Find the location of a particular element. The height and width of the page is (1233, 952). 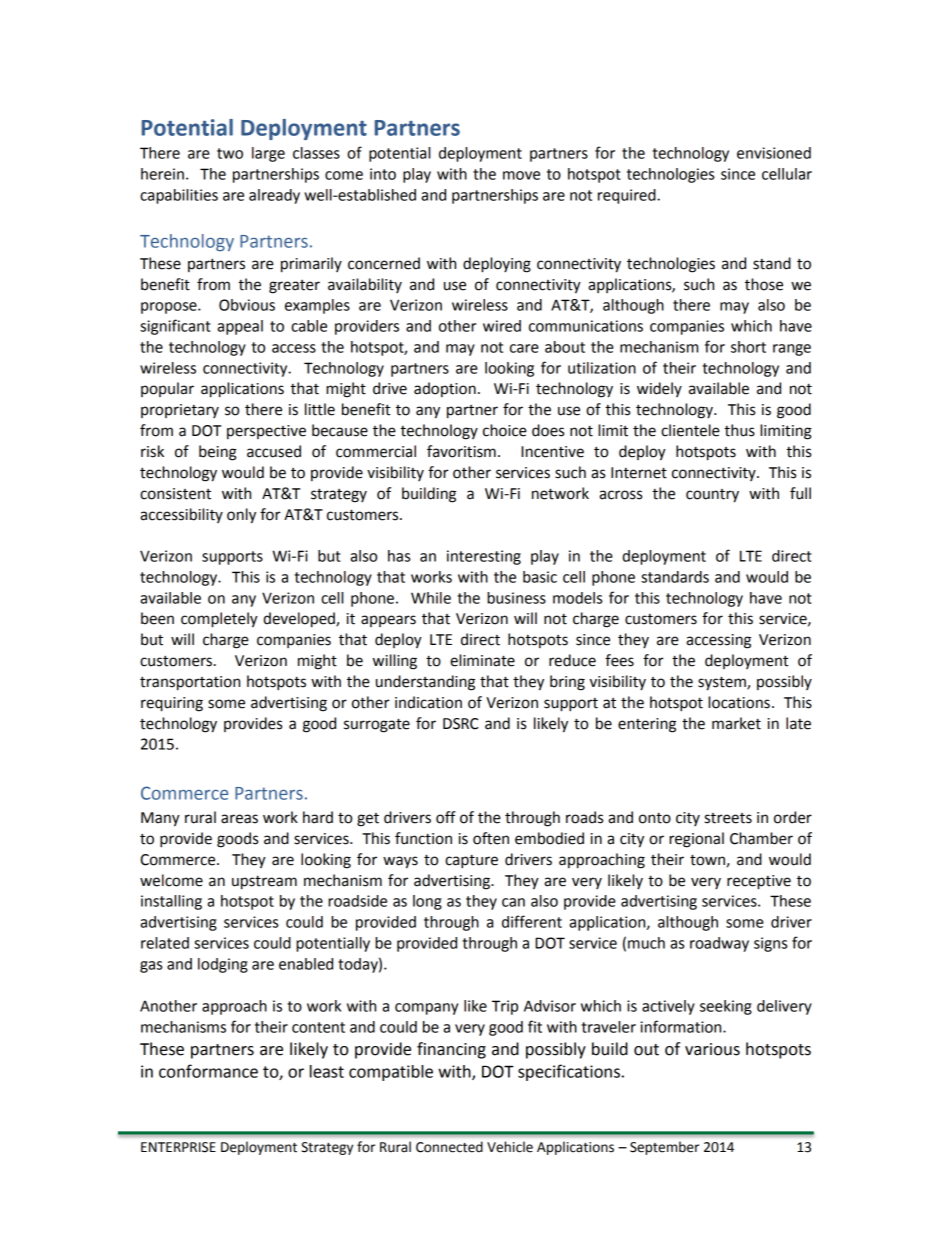

envisioned is located at coordinates (774, 153).
